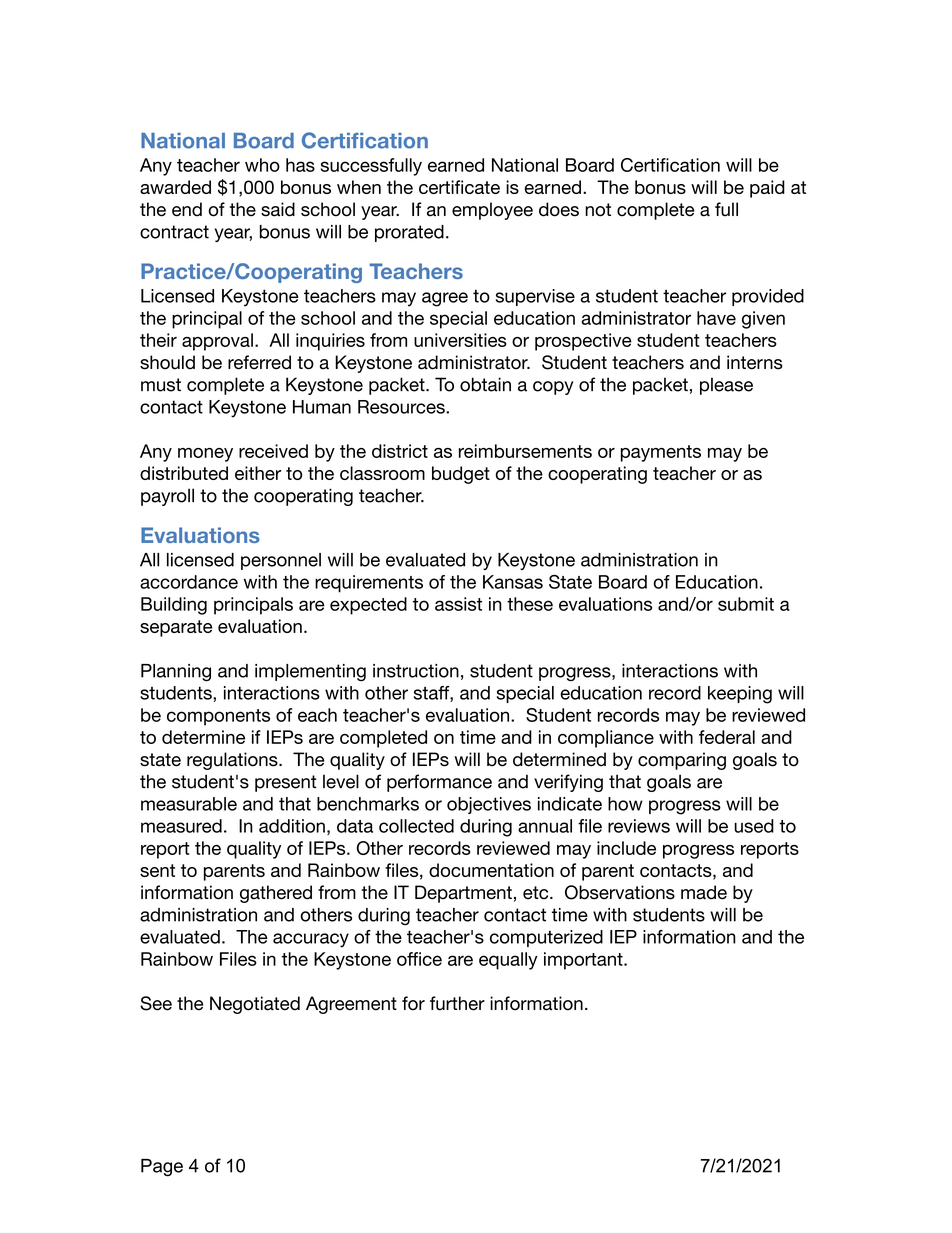 The height and width of the document is (1233, 952). What do you see at coordinates (461, 475) in the document?
I see `budget` at bounding box center [461, 475].
